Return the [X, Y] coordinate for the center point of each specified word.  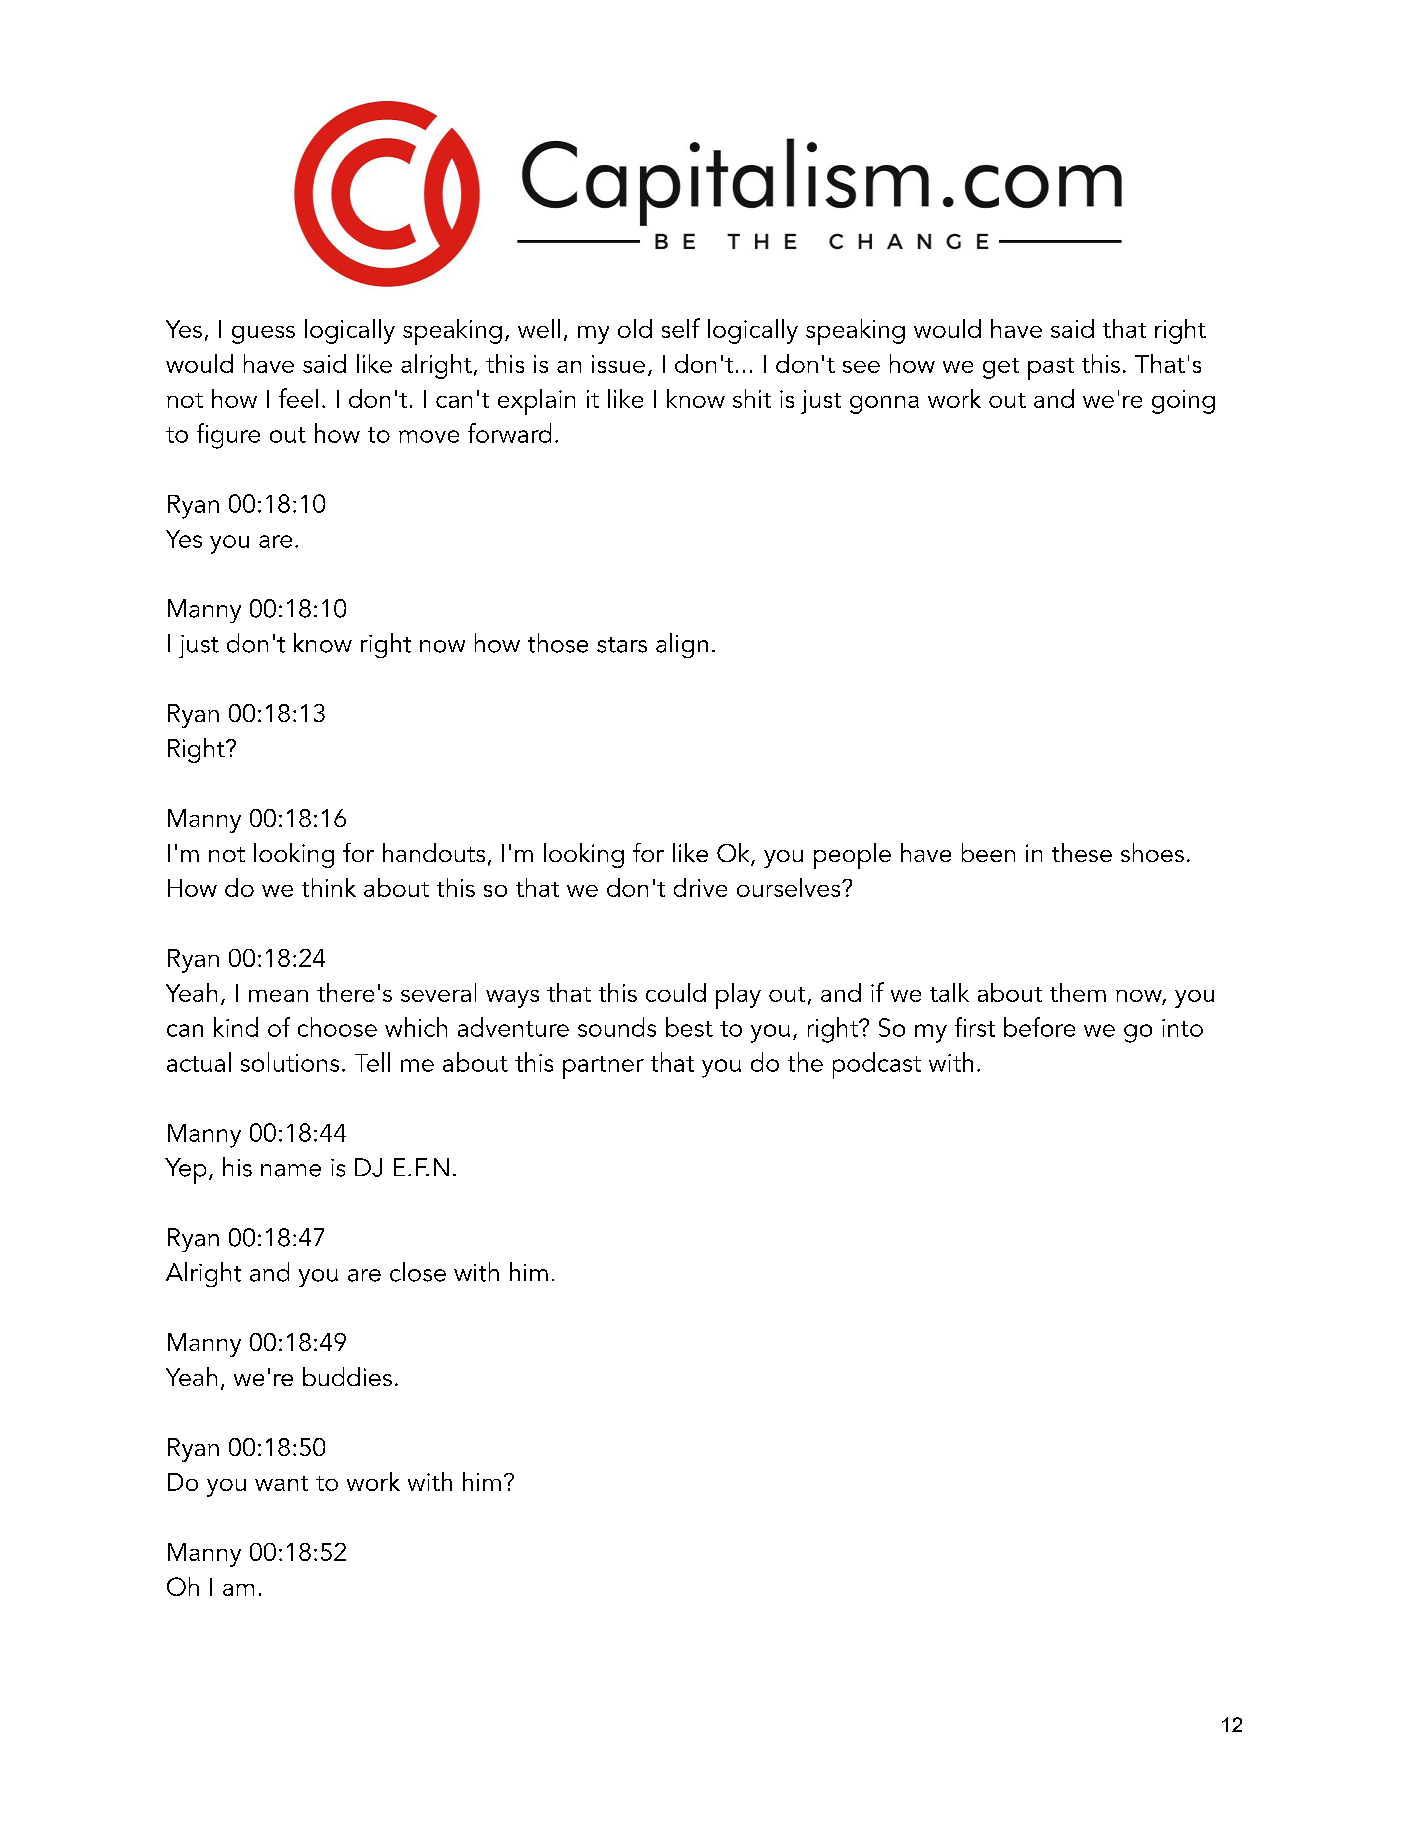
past [1051, 369]
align [682, 645]
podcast [877, 1065]
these [1082, 852]
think [329, 887]
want [281, 1483]
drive [700, 887]
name [291, 1170]
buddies [347, 1376]
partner [603, 1067]
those [558, 643]
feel [298, 398]
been [988, 852]
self [681, 328]
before [1039, 1027]
